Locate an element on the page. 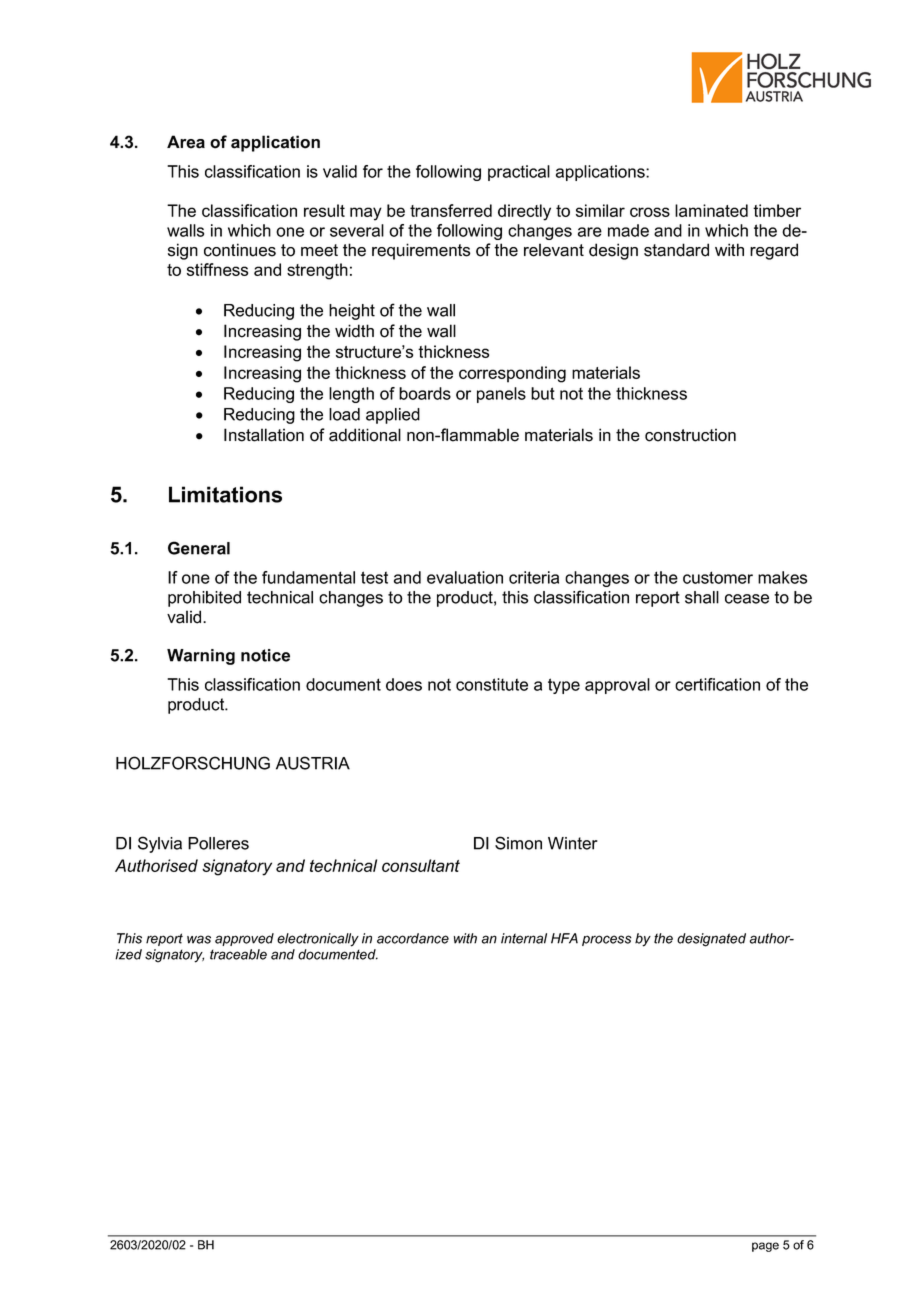 This document has width=924, height=1308. internal is located at coordinates (524, 938).
